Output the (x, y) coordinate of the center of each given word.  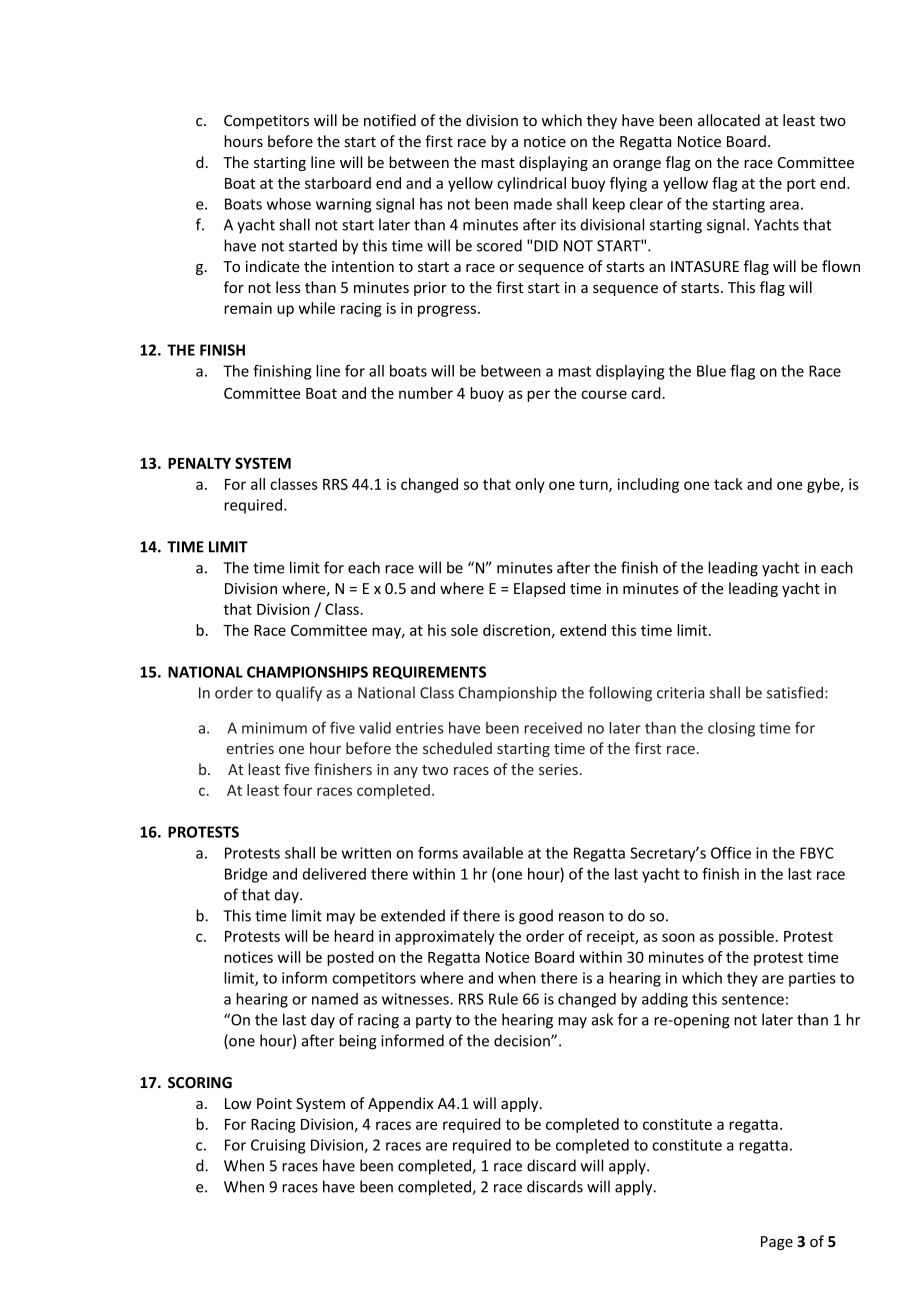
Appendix (400, 1104)
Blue (711, 371)
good (536, 917)
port (801, 185)
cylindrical (531, 184)
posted (350, 958)
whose (289, 204)
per (538, 396)
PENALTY (199, 463)
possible (746, 937)
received (553, 728)
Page (777, 1243)
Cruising (278, 1146)
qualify (299, 694)
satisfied (795, 692)
